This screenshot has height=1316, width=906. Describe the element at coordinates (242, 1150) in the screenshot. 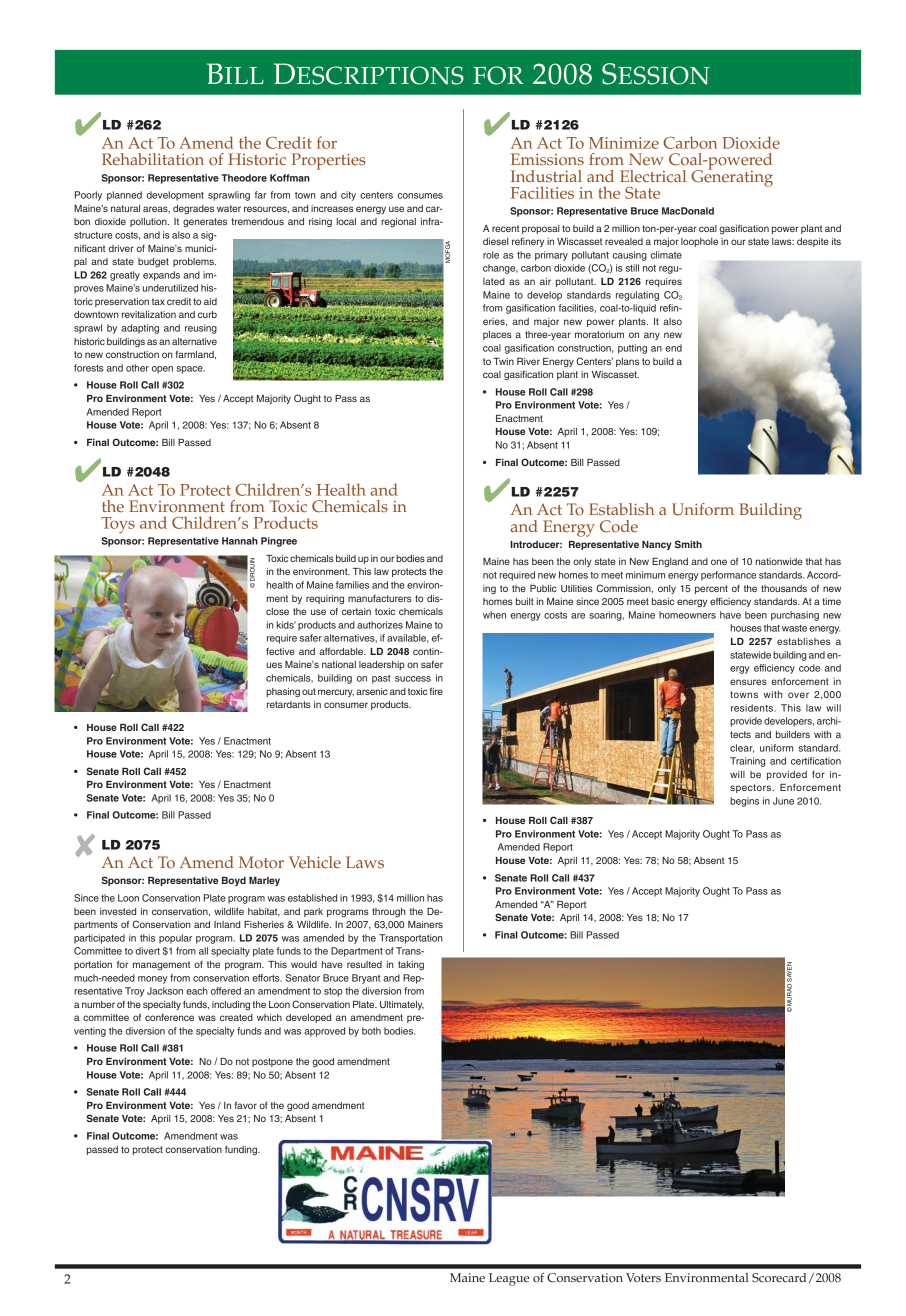

I see `funding` at that location.
